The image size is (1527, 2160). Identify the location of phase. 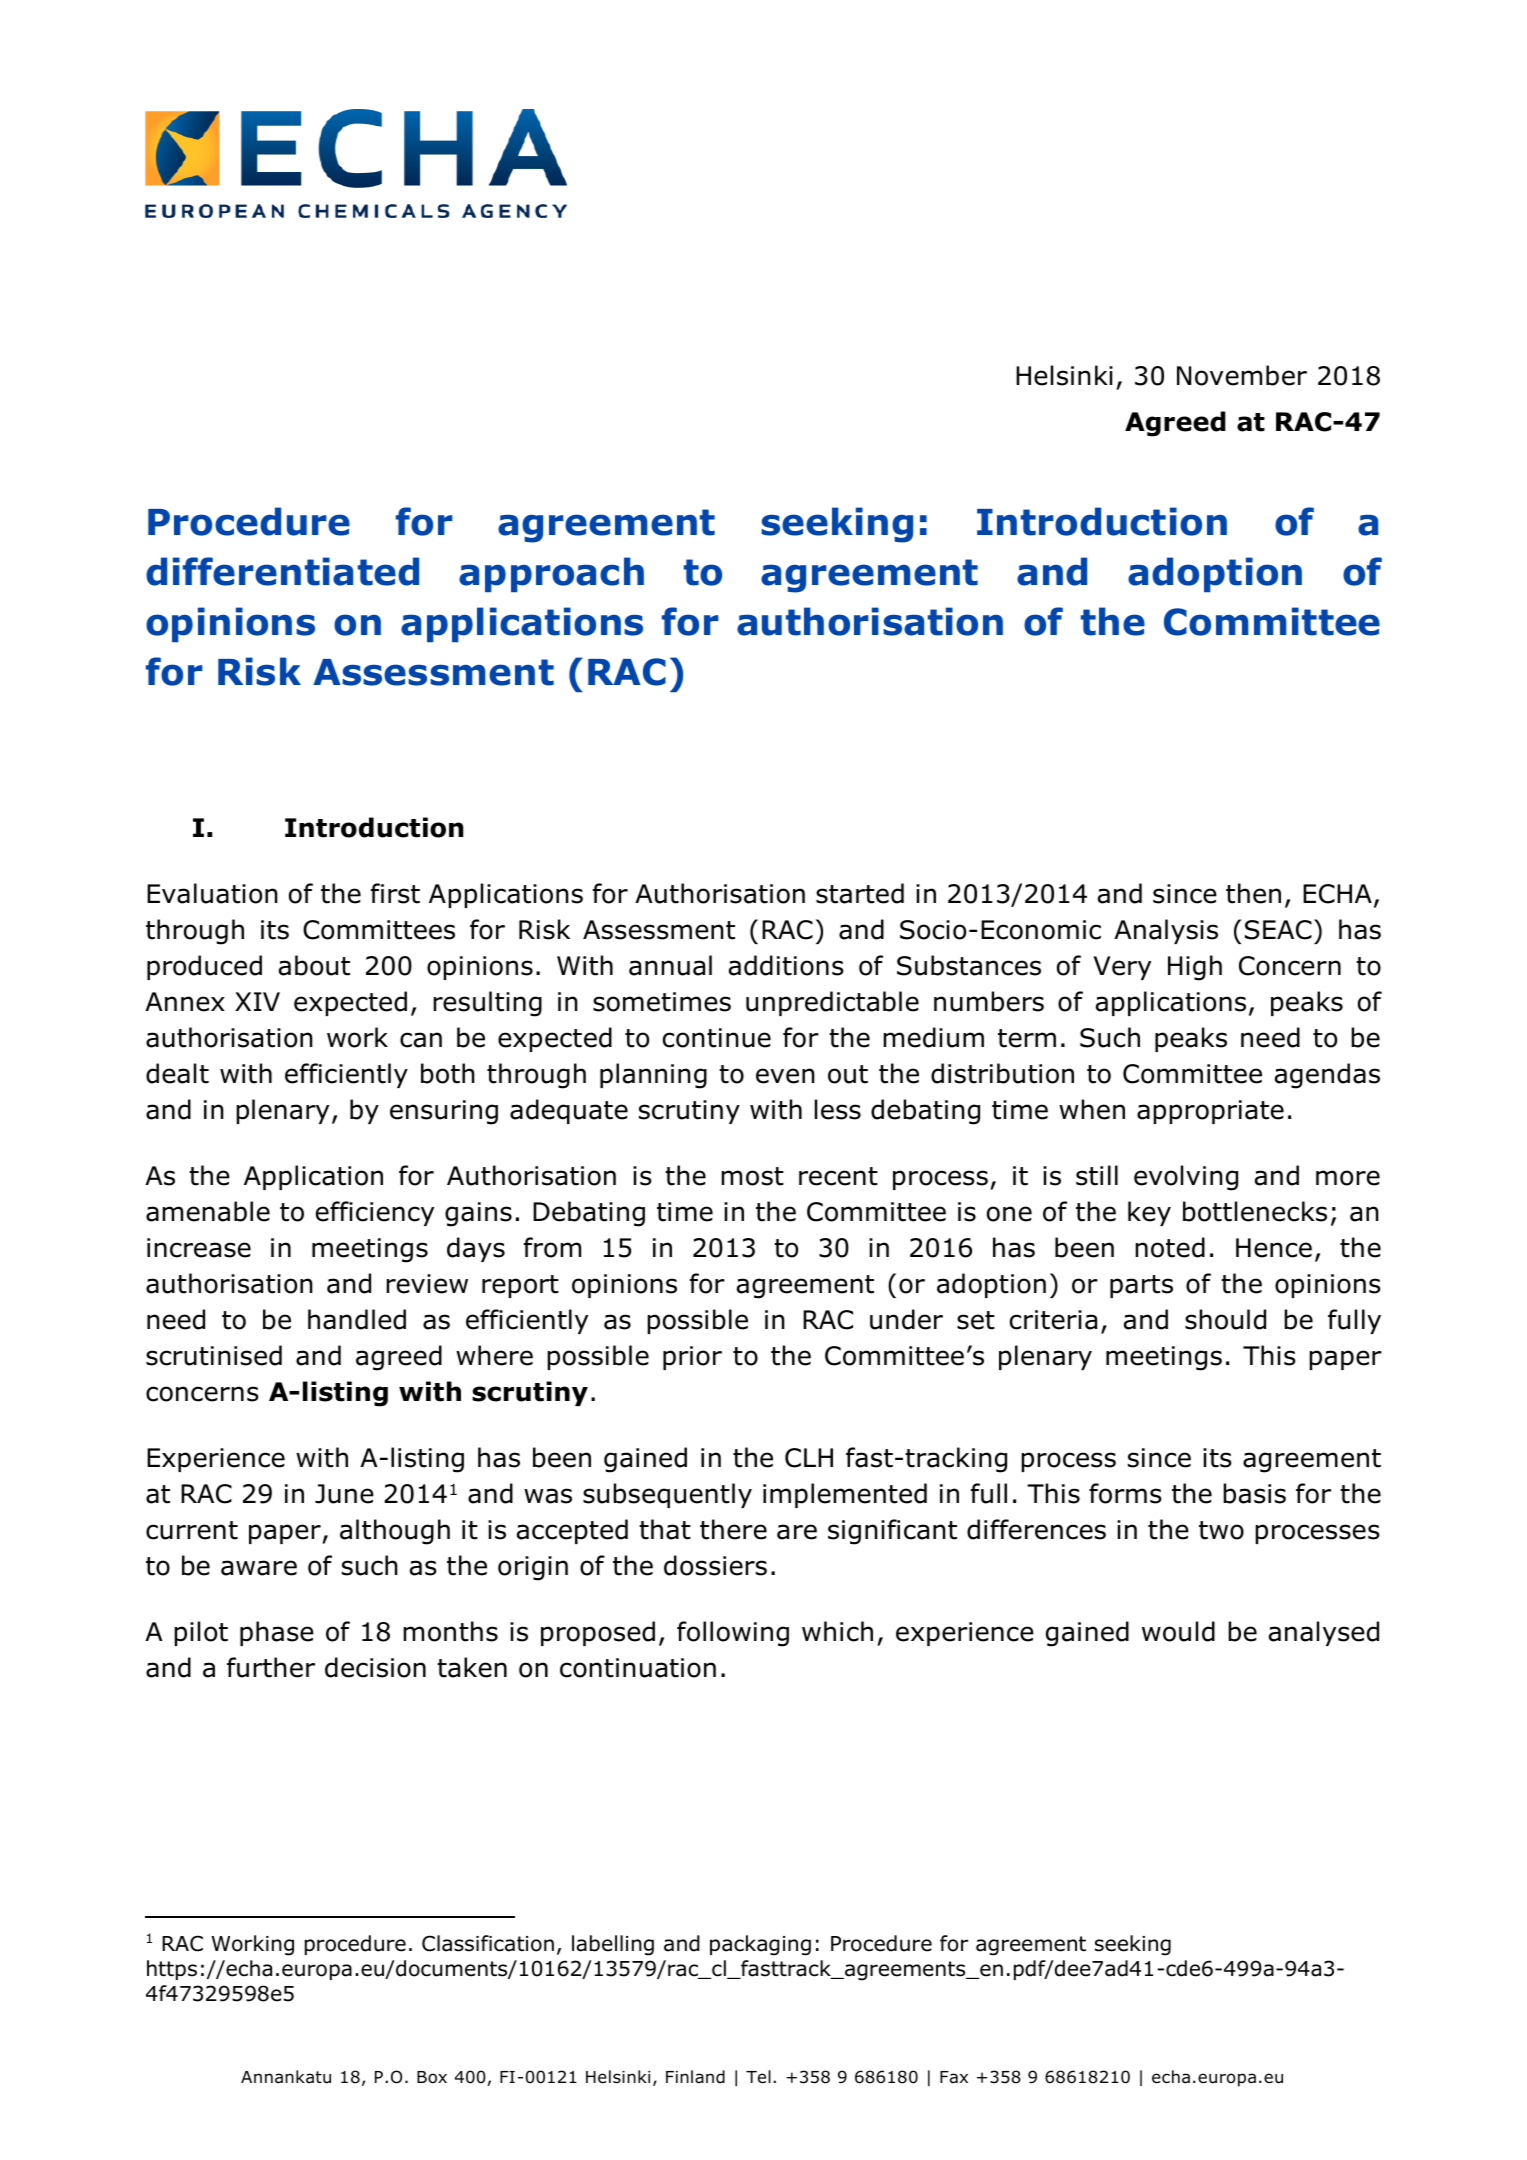
(277, 1633).
